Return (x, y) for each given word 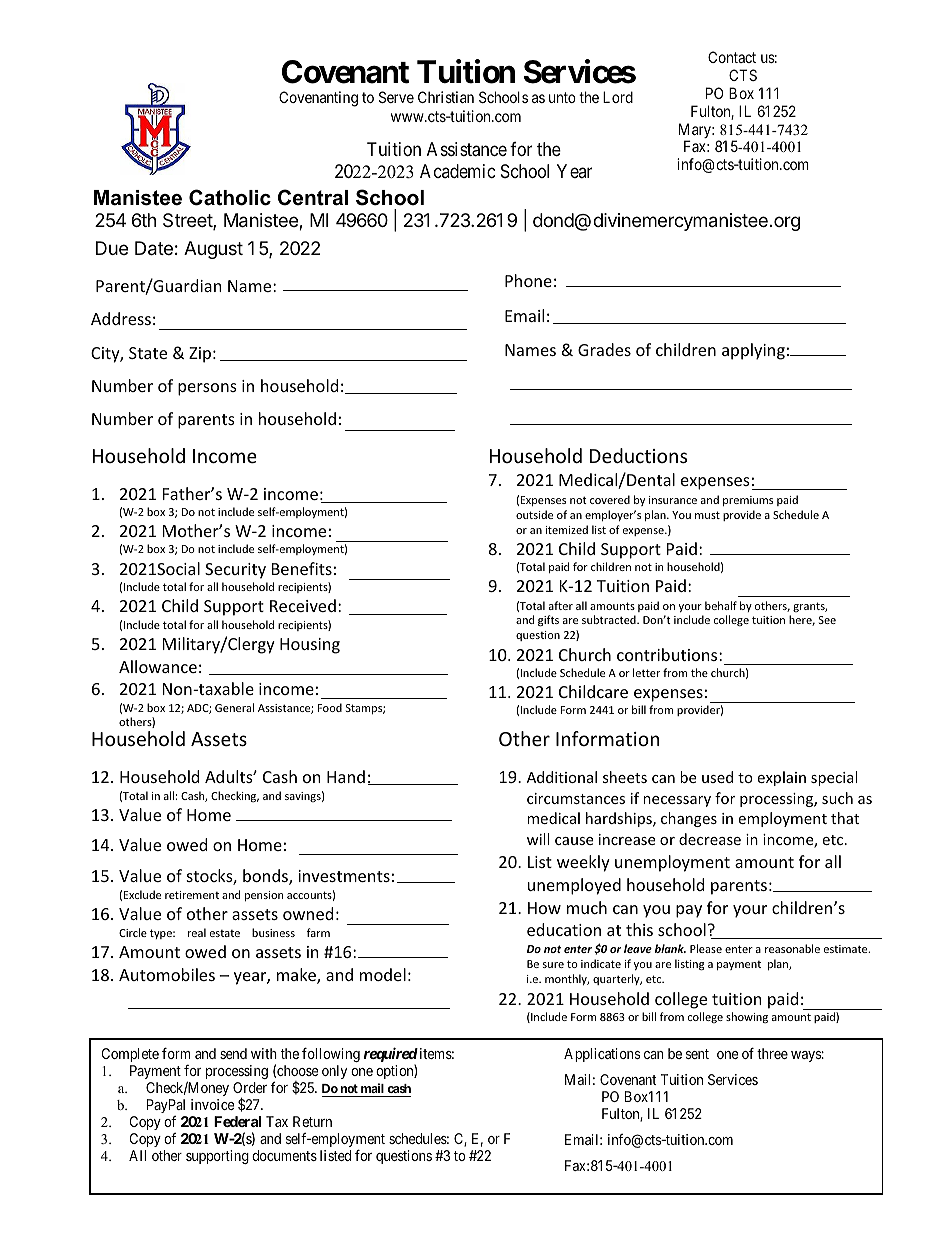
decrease (710, 839)
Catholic (230, 197)
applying (753, 351)
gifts (548, 621)
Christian (446, 97)
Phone (528, 280)
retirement (192, 895)
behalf (721, 605)
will (538, 839)
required (391, 1056)
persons (207, 389)
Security (235, 571)
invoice (213, 1104)
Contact (732, 57)
